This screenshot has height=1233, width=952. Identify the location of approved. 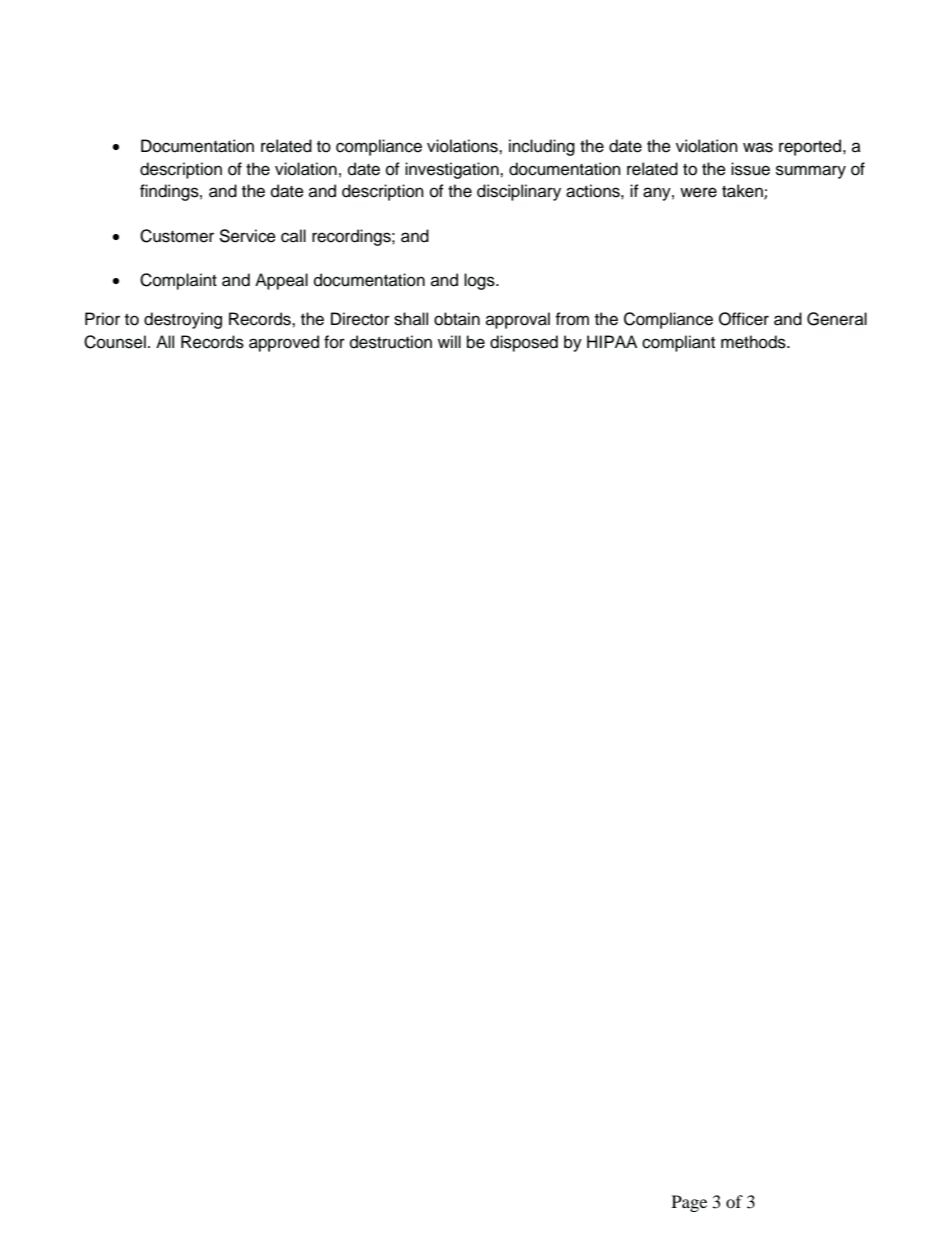
(284, 343).
